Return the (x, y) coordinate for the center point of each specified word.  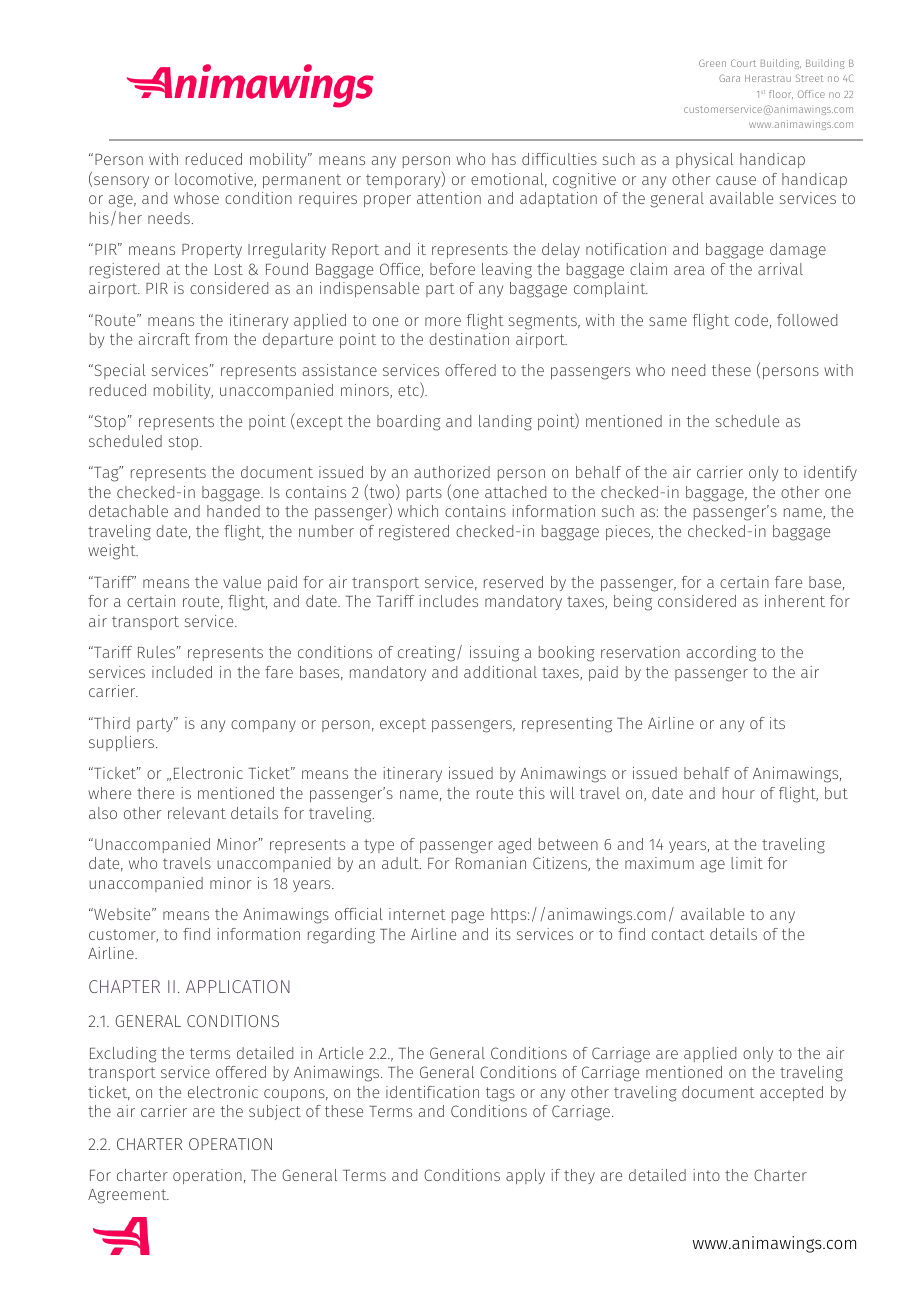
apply (525, 1176)
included (182, 672)
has (504, 159)
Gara (729, 78)
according (721, 654)
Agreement (128, 1196)
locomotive (215, 180)
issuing (494, 654)
